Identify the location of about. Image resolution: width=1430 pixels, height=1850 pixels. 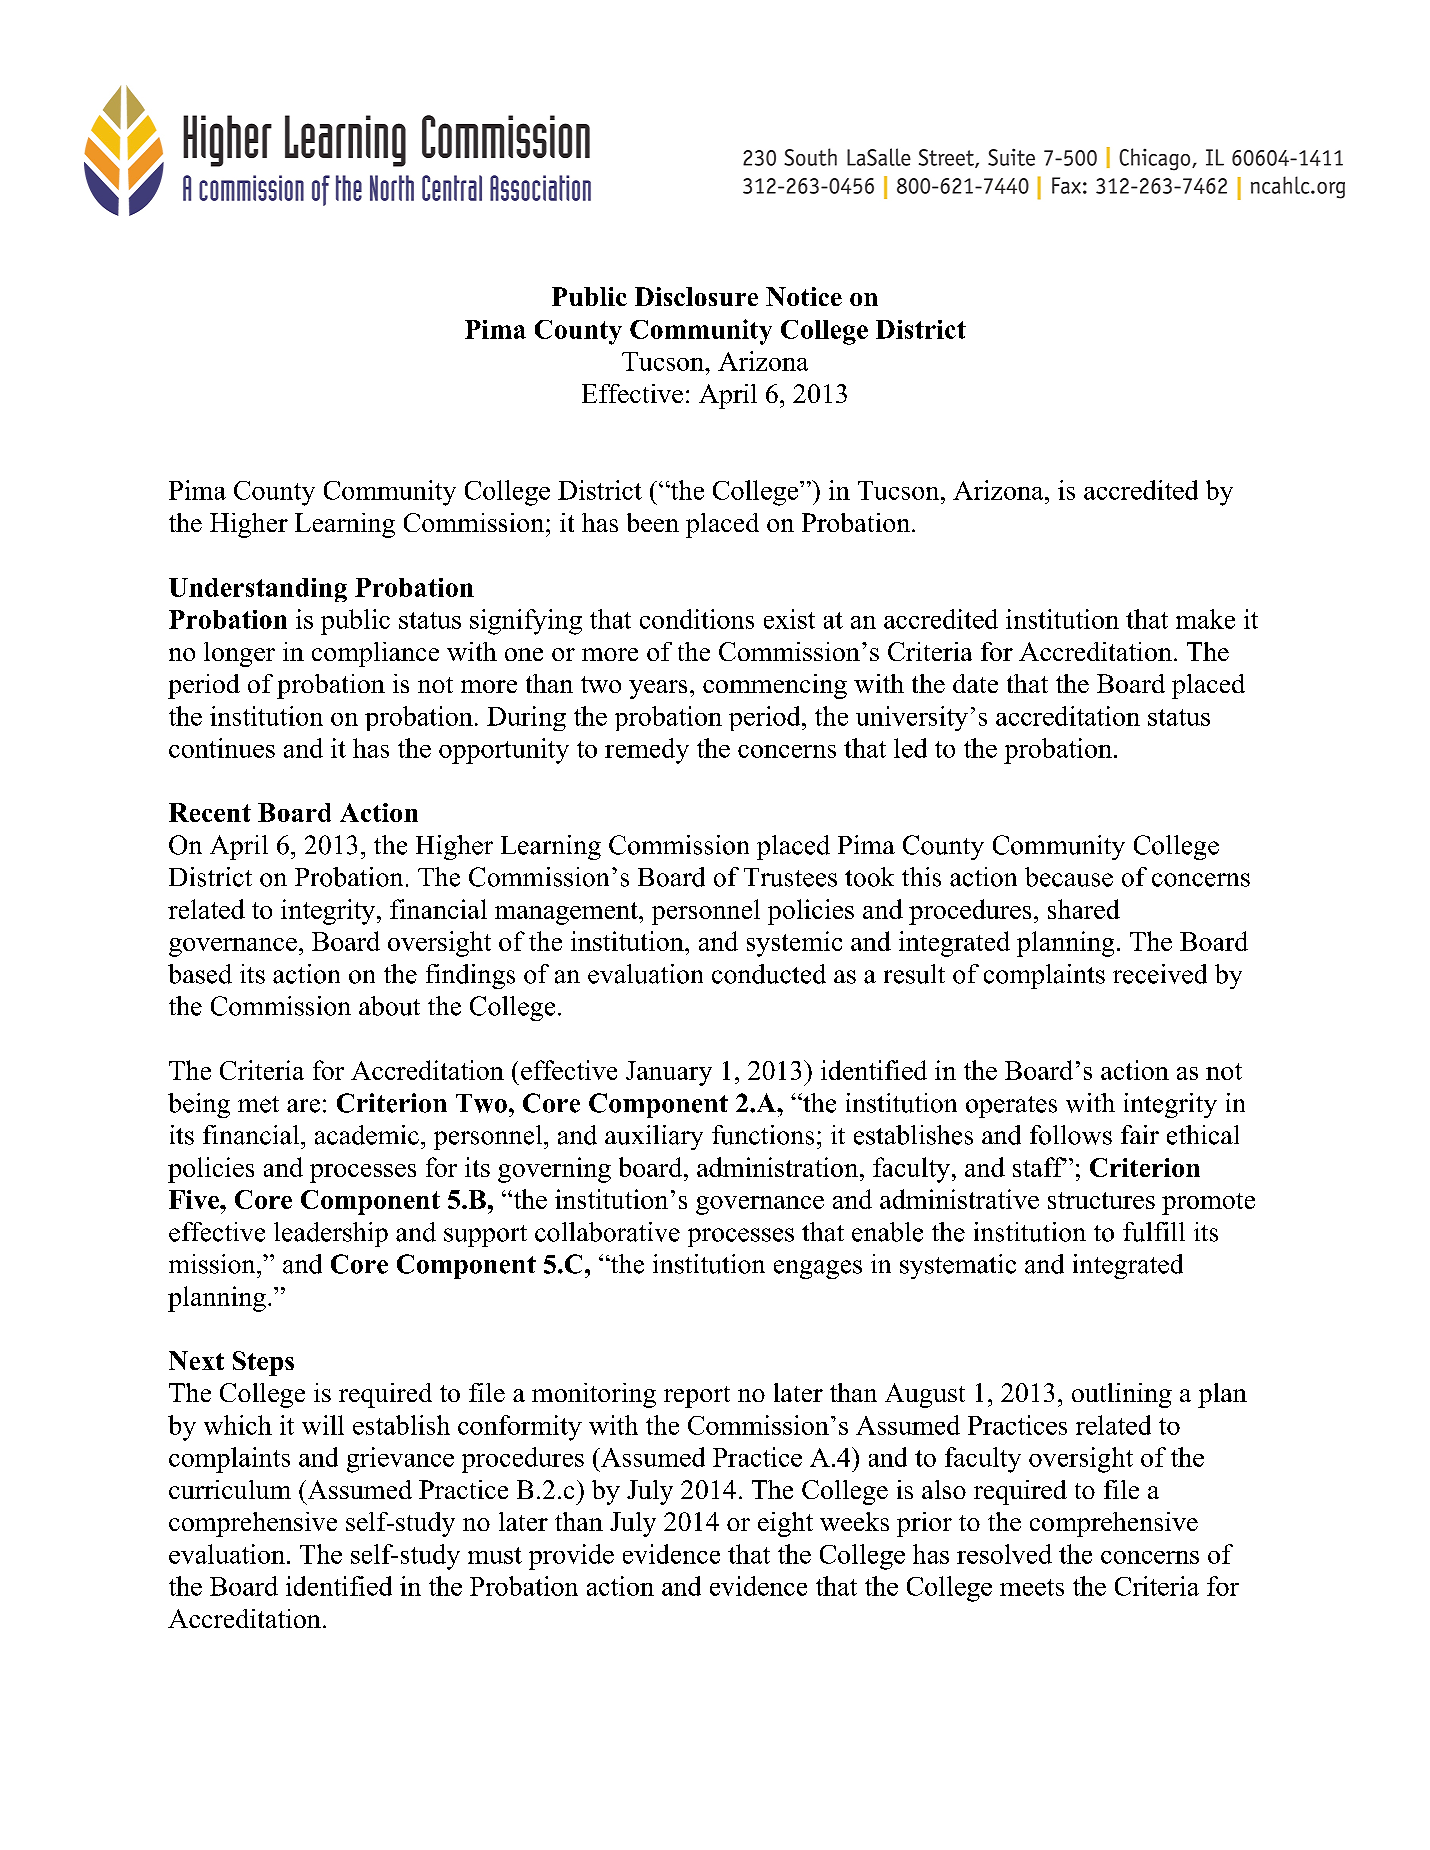
(389, 1006).
